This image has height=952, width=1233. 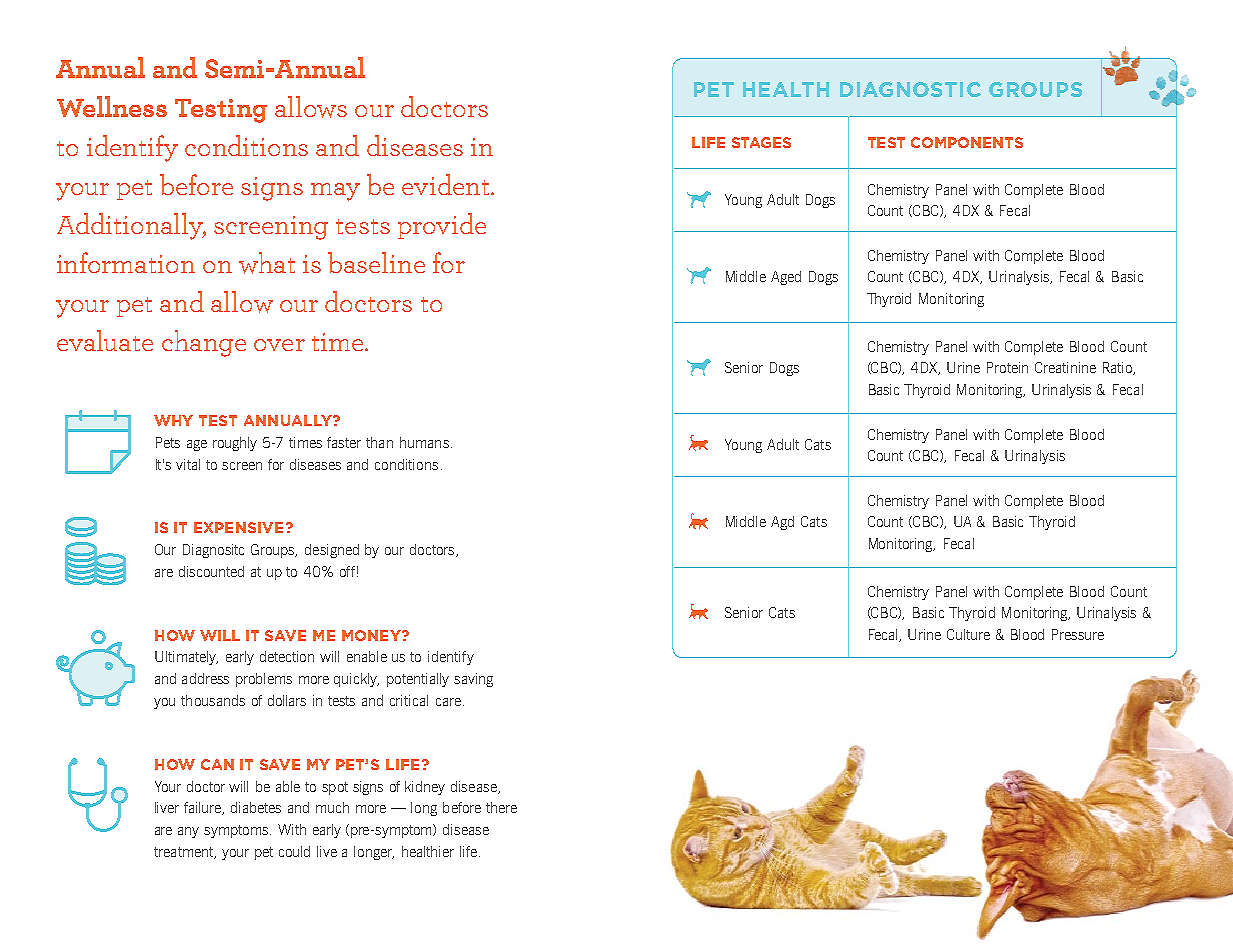 What do you see at coordinates (173, 420) in the image?
I see `Why` at bounding box center [173, 420].
